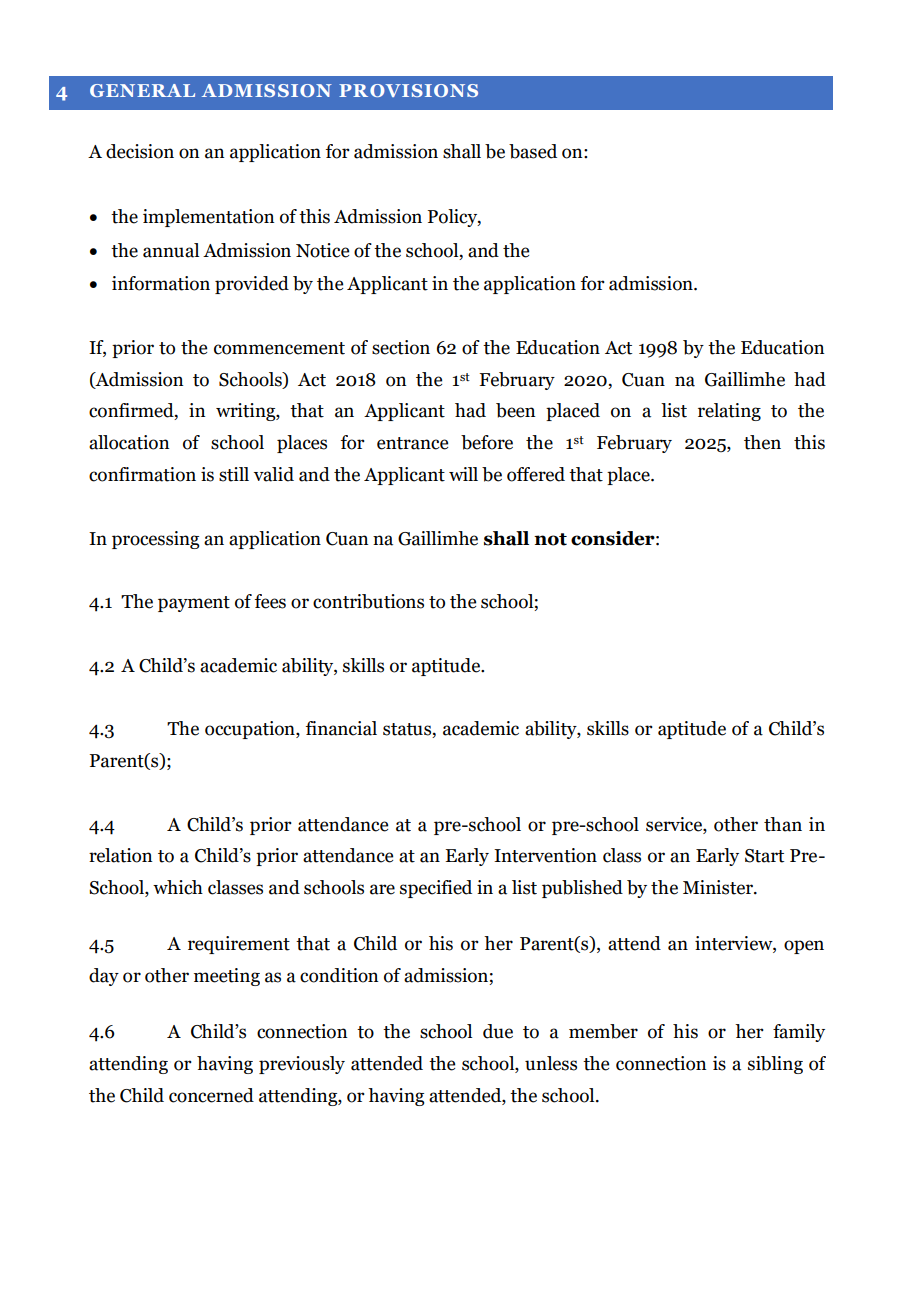 The width and height of the screenshot is (924, 1308). What do you see at coordinates (533, 151) in the screenshot?
I see `based` at bounding box center [533, 151].
